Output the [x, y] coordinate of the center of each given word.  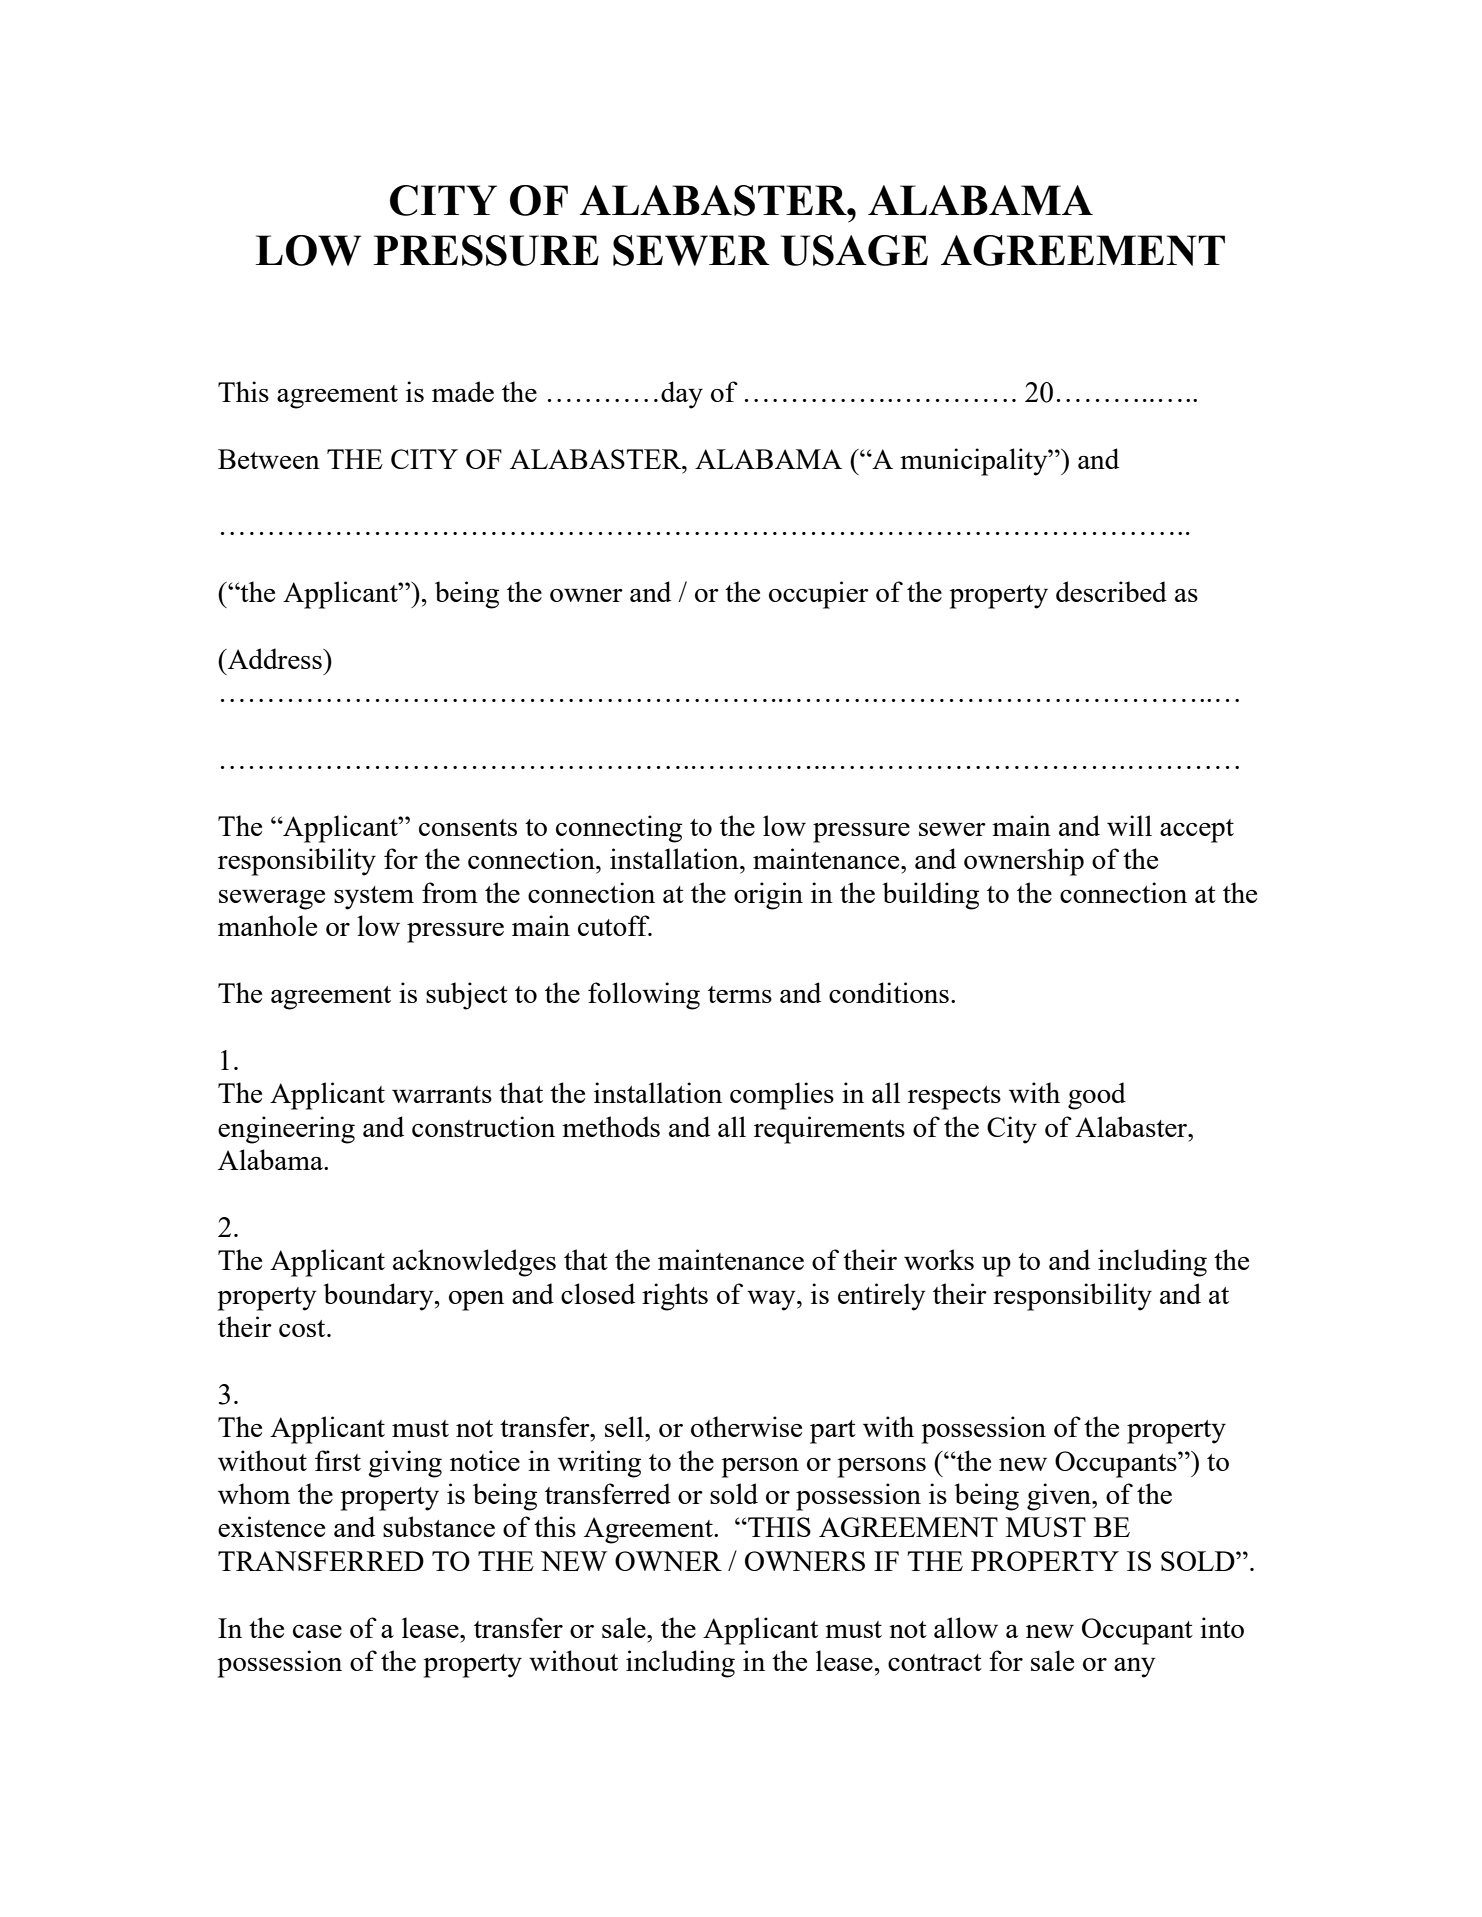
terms [740, 994]
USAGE [854, 250]
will [1129, 825]
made [463, 391]
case [317, 1631]
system [374, 898]
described [1111, 591]
